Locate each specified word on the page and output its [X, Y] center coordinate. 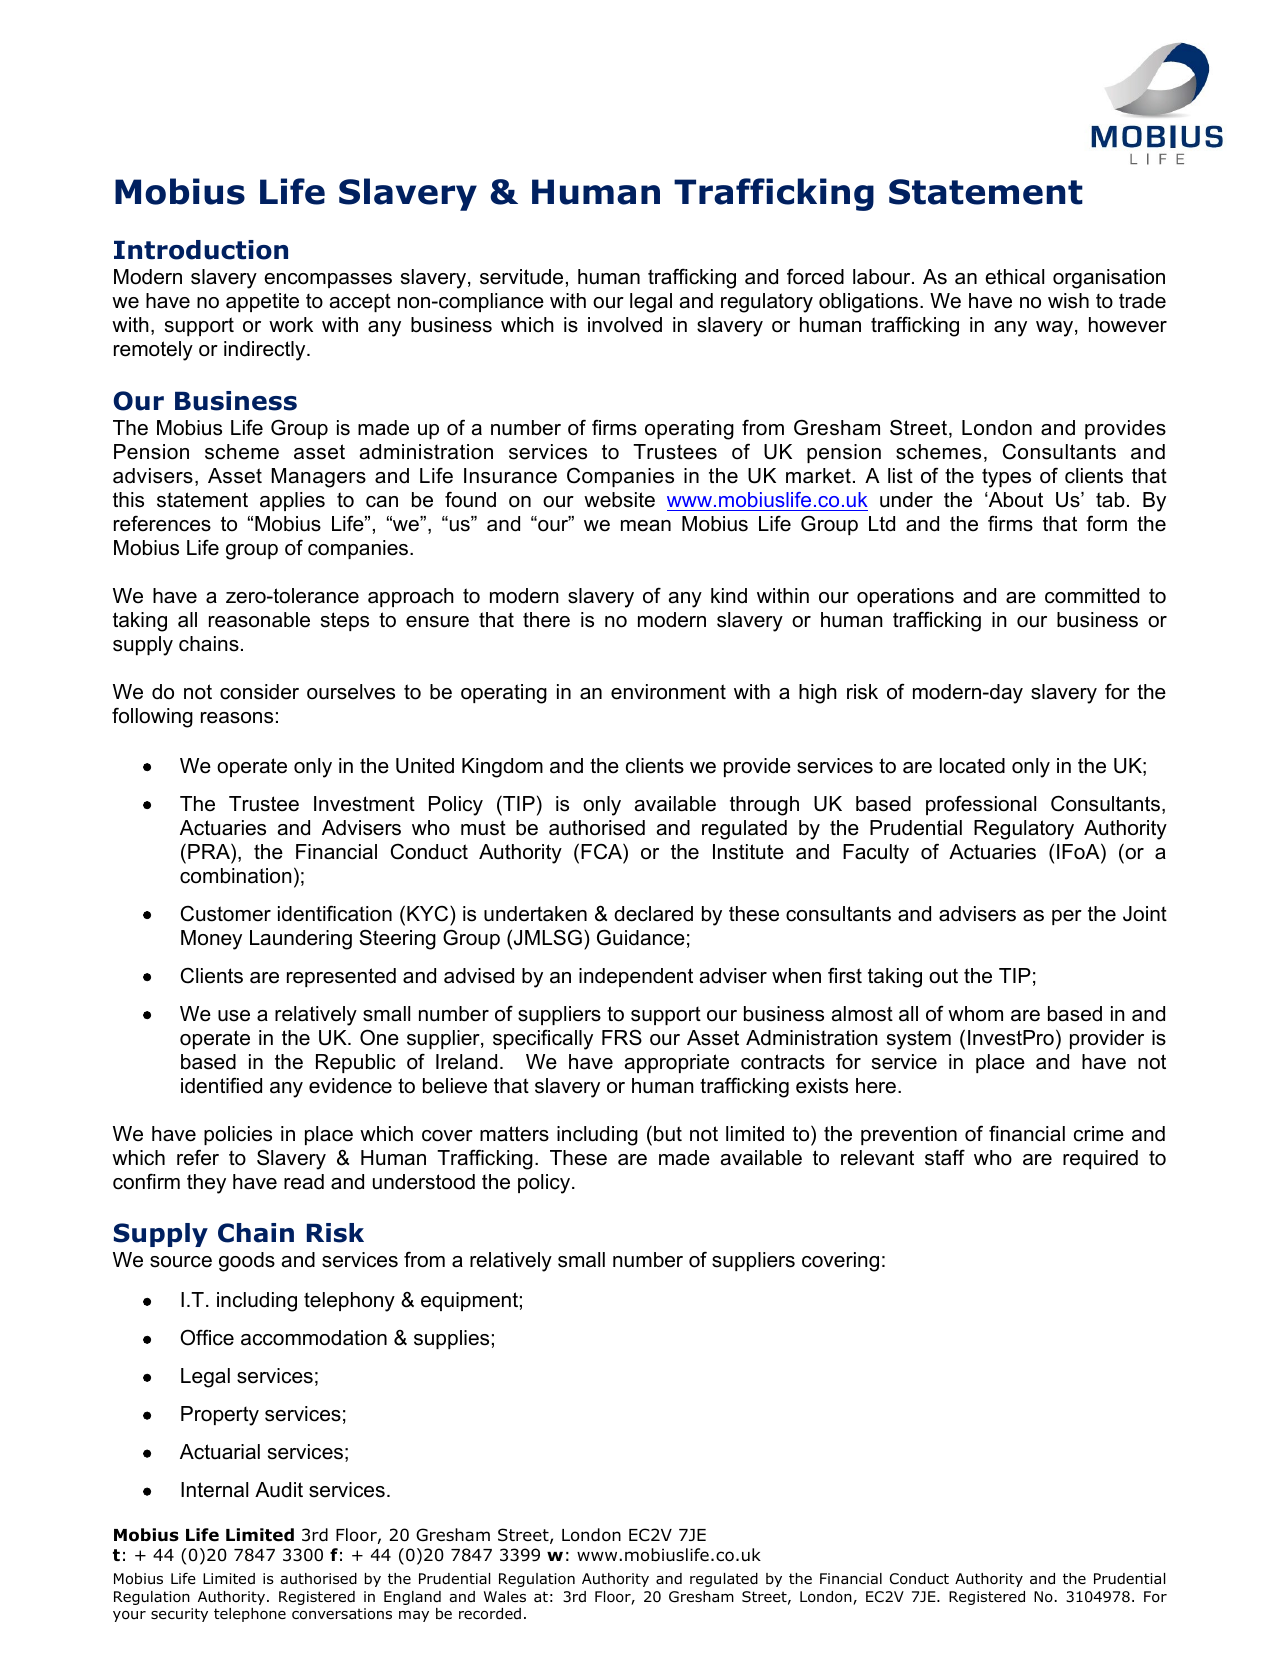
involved [625, 325]
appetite [262, 302]
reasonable [259, 620]
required [1100, 1159]
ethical [1014, 277]
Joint [1145, 914]
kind [729, 596]
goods [247, 1262]
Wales [505, 1596]
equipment [469, 1301]
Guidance [641, 937]
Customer [226, 914]
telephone [250, 1615]
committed [1092, 596]
